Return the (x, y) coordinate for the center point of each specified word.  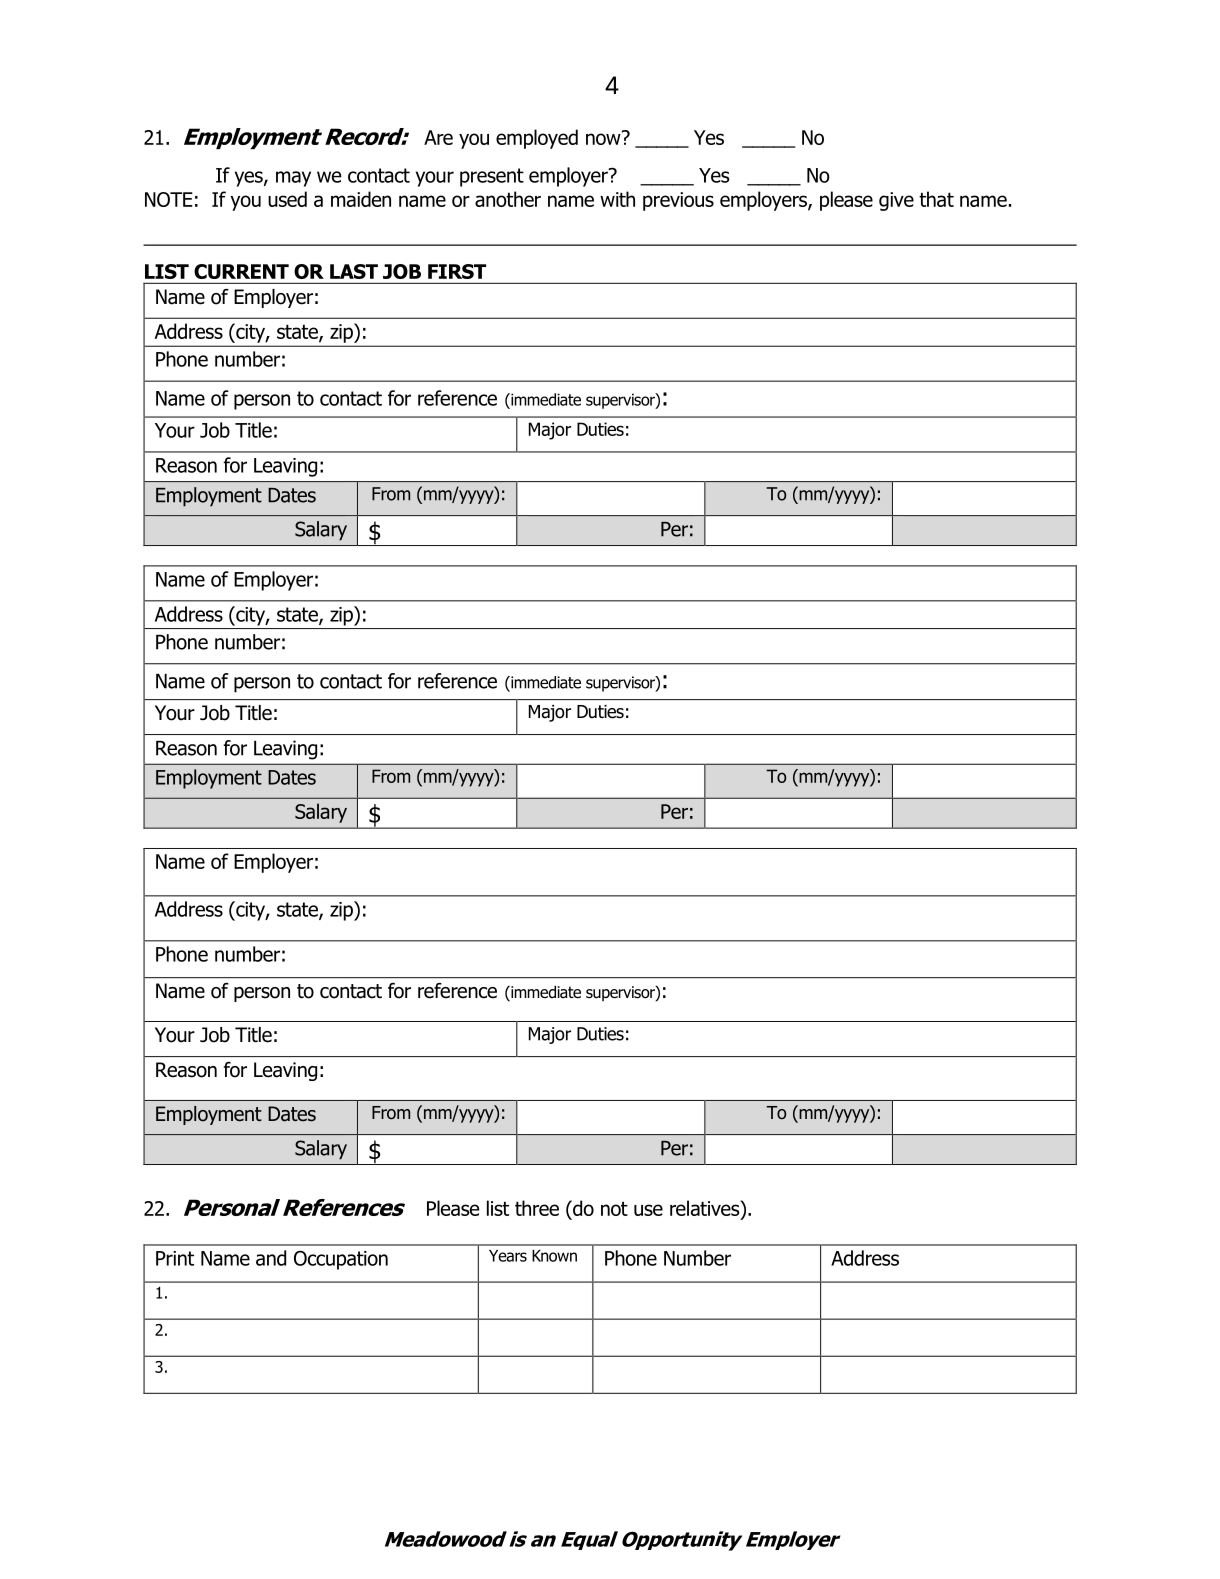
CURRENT (241, 271)
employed (537, 139)
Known (554, 1256)
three (537, 1208)
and (271, 1258)
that (936, 199)
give (896, 201)
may (293, 179)
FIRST (457, 271)
